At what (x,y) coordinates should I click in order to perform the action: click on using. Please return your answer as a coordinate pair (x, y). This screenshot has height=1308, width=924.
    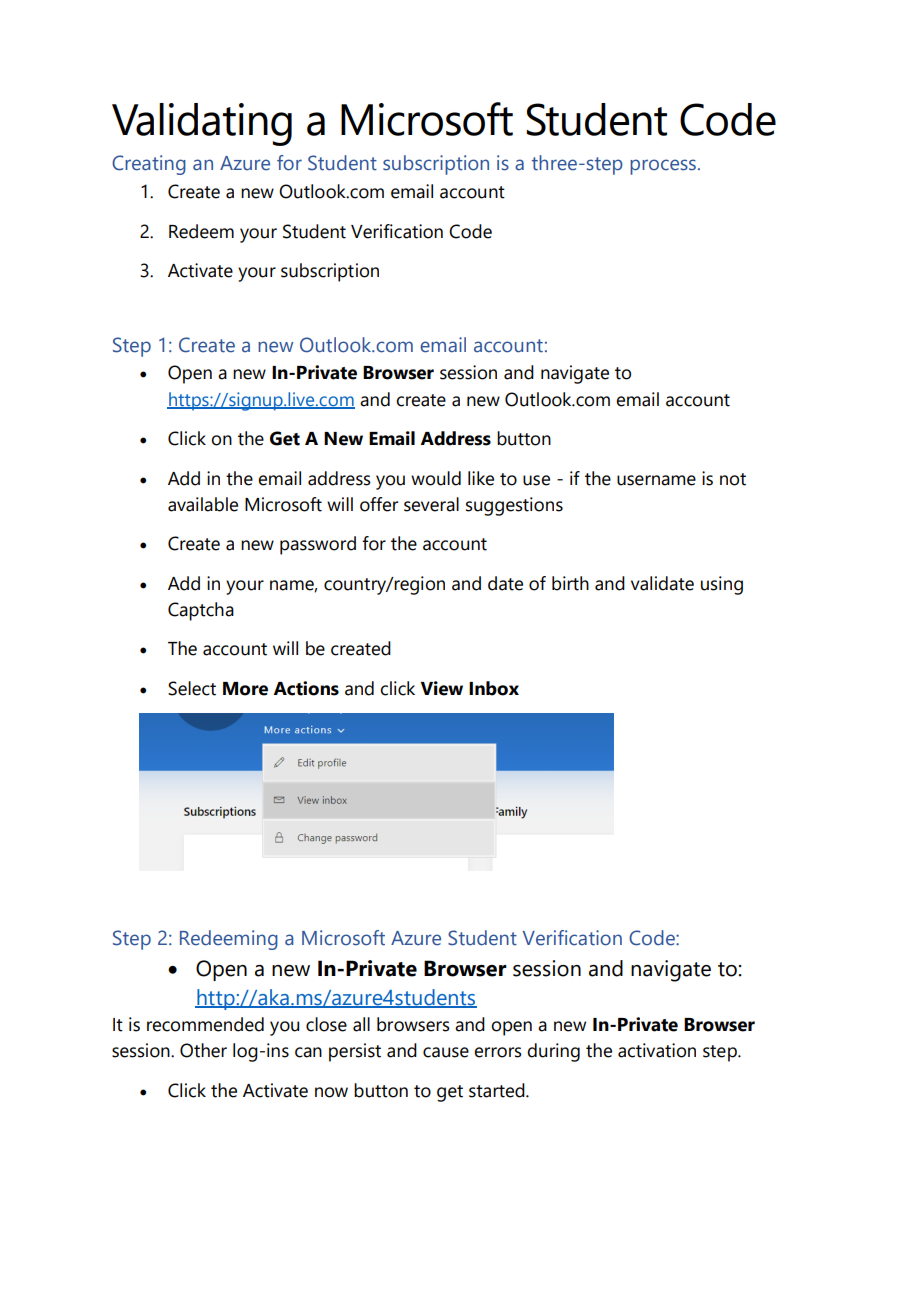
    Looking at the image, I should click on (722, 585).
